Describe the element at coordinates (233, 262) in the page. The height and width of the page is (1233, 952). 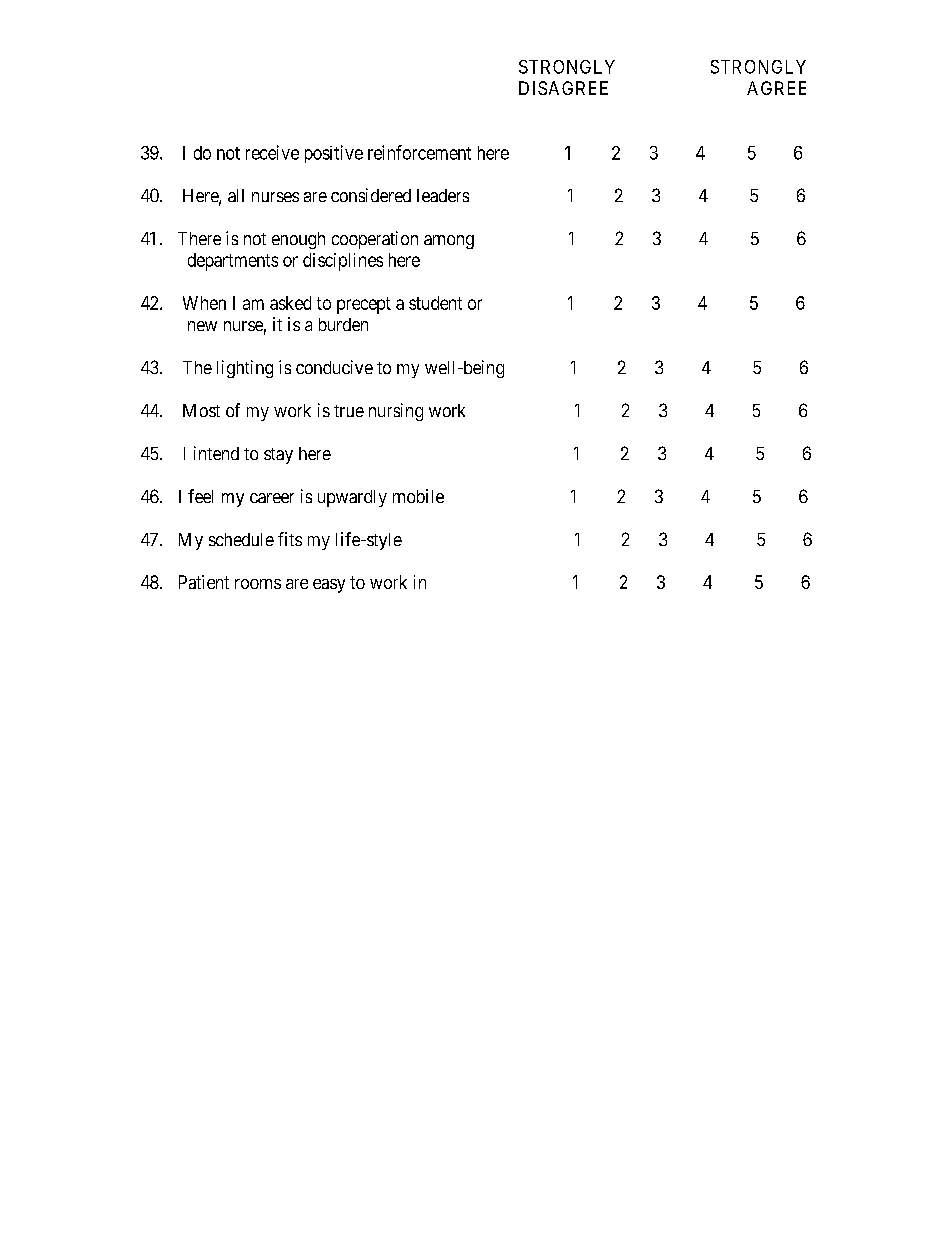
I see `departments` at that location.
